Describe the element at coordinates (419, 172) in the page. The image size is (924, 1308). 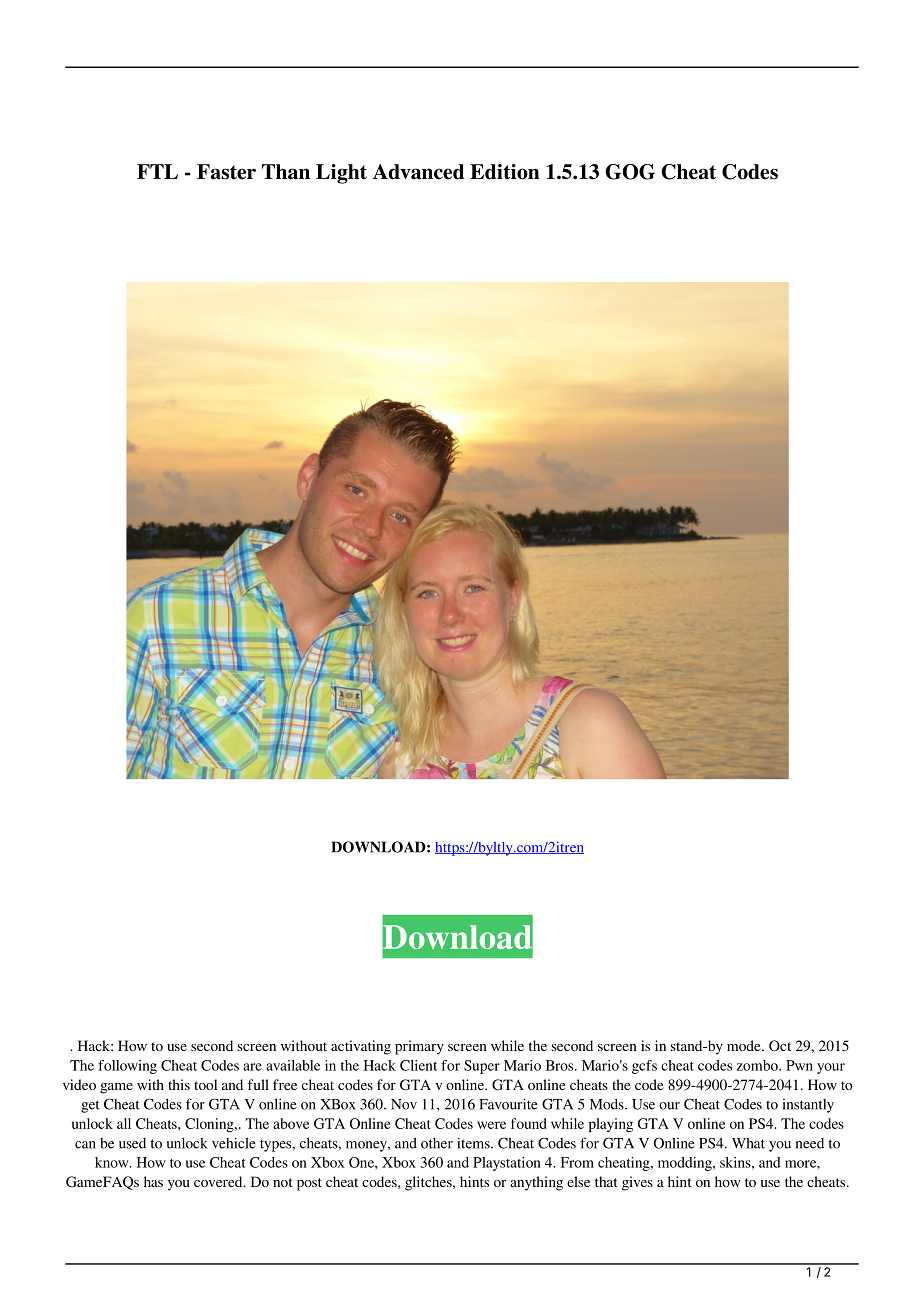
I see `Advanced` at that location.
